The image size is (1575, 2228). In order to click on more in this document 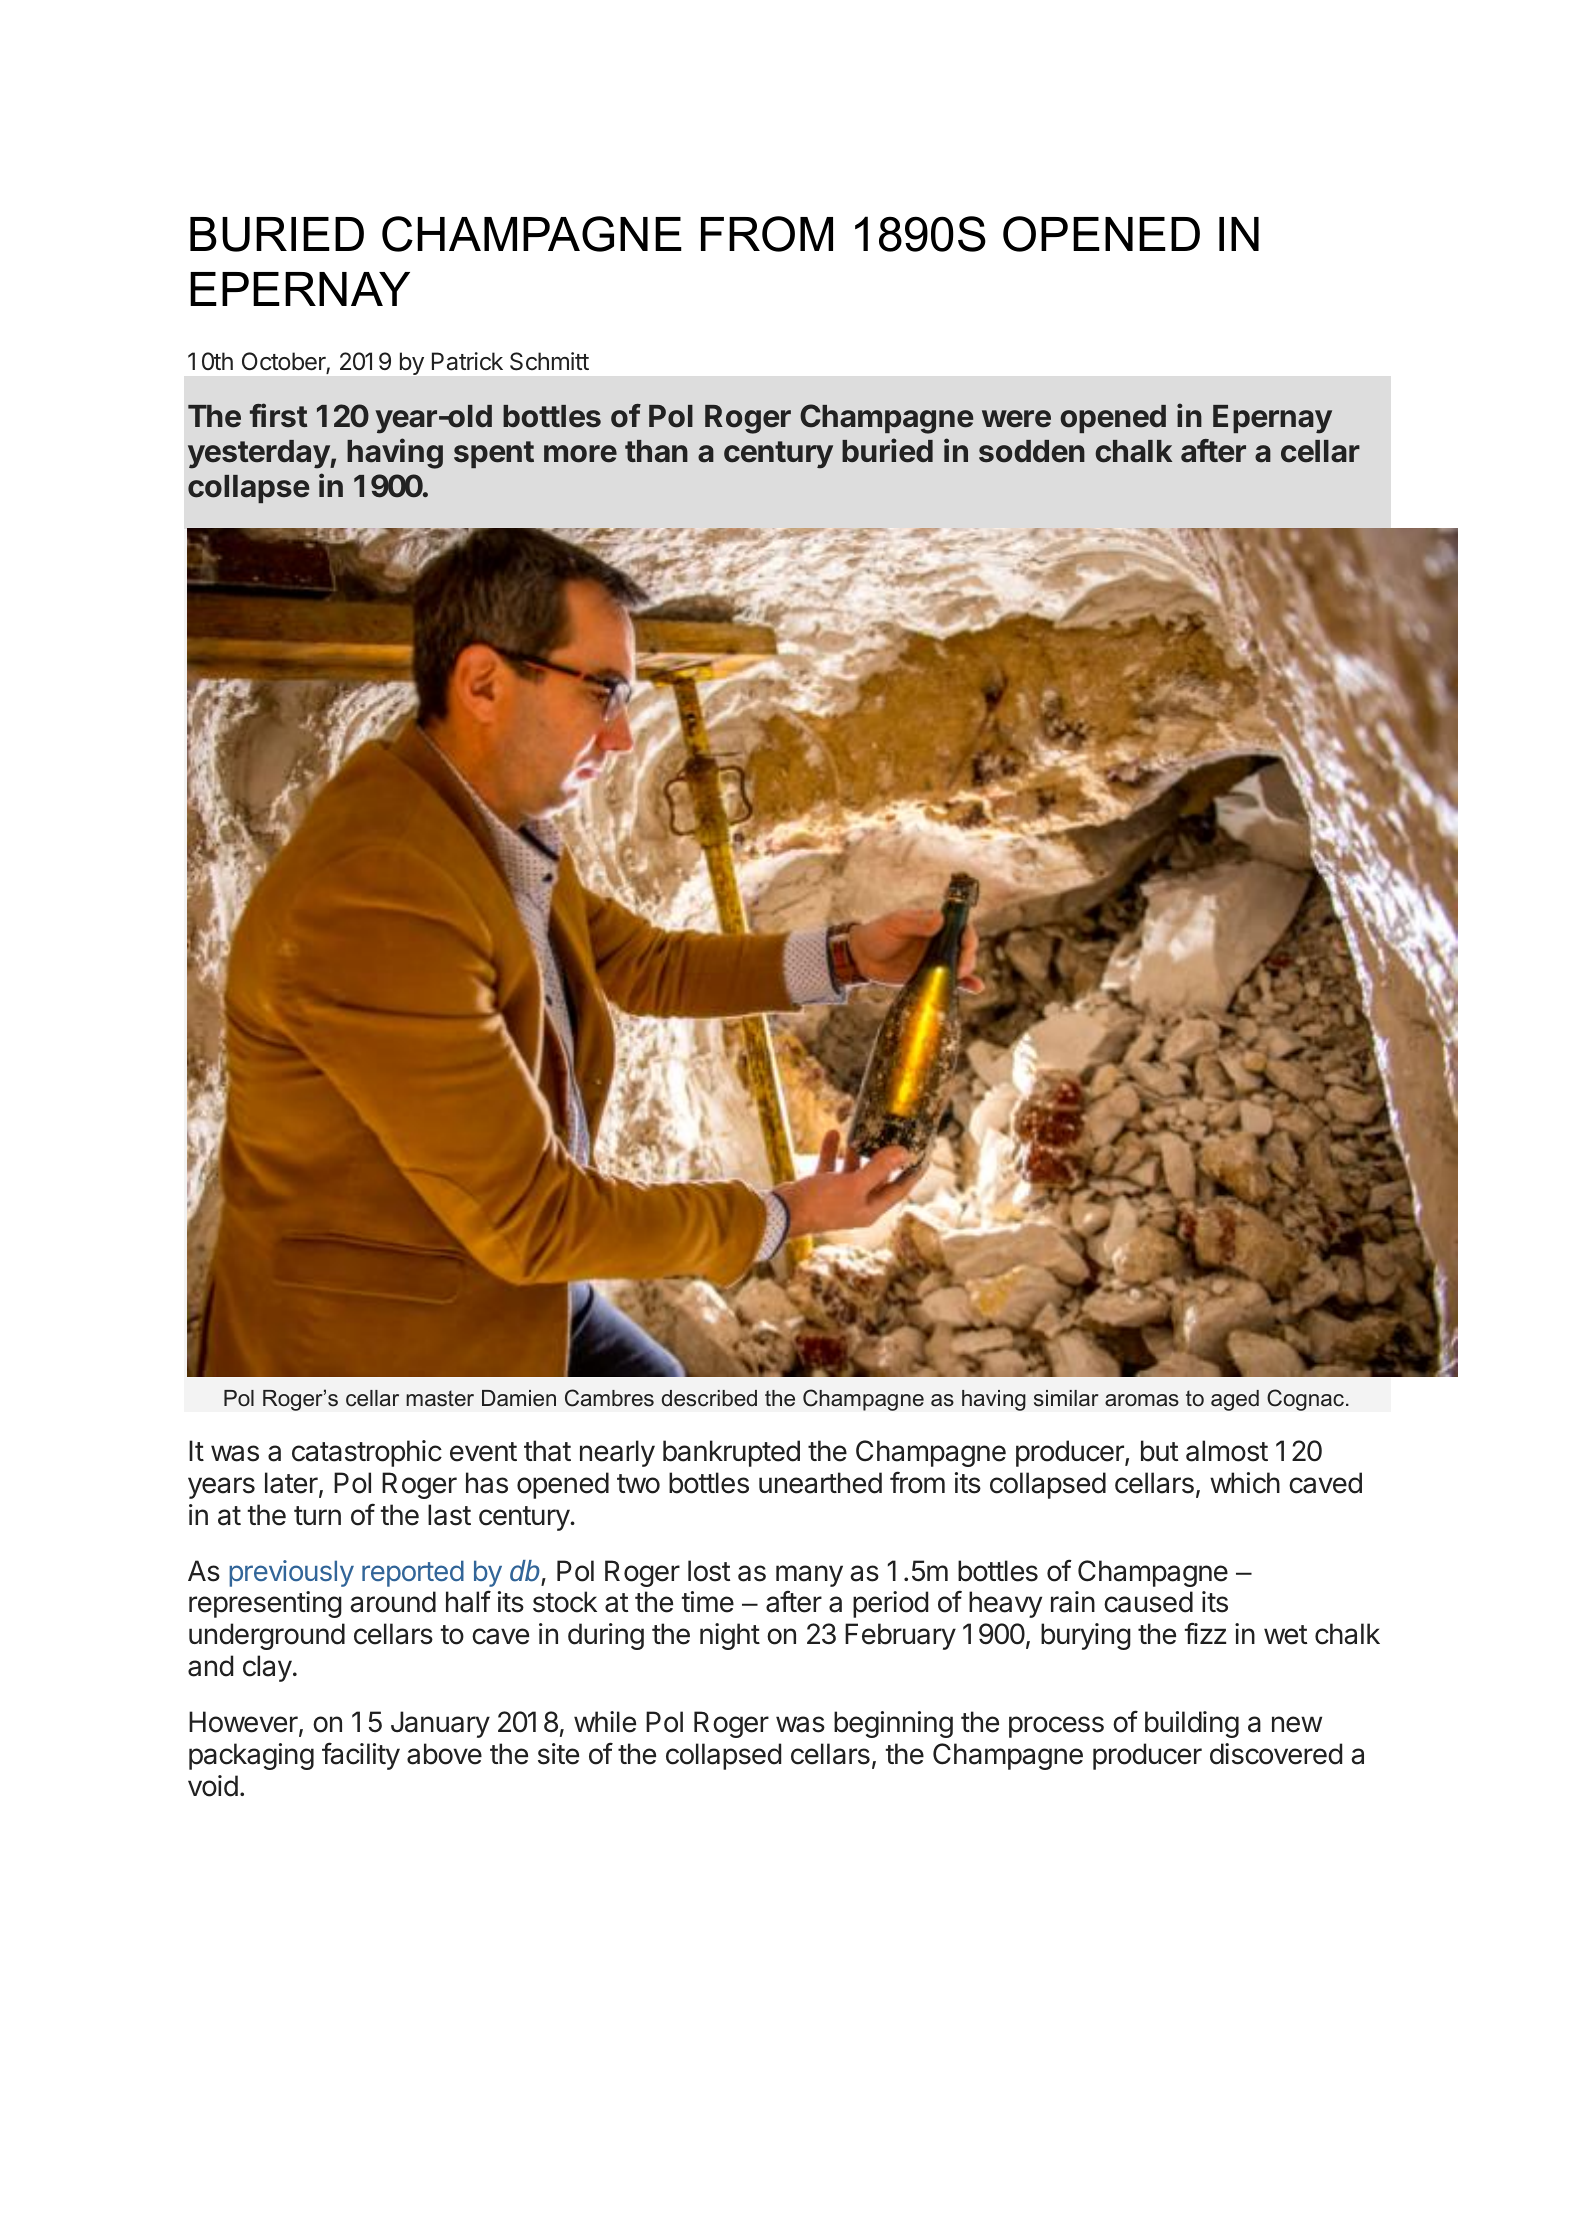, I will do `click(580, 454)`.
